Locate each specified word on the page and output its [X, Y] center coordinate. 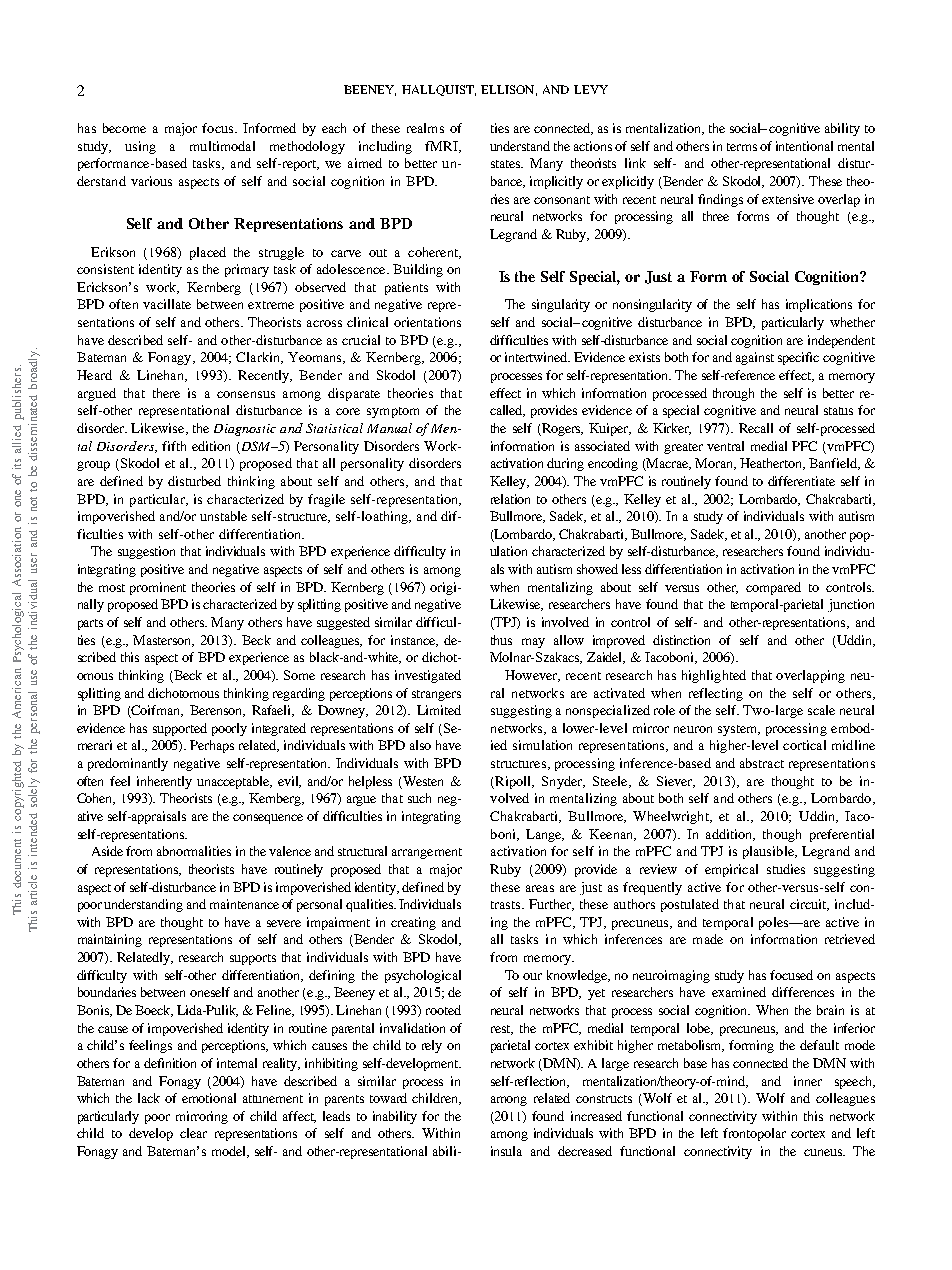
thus [501, 640]
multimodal [222, 146]
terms [742, 147]
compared [773, 588]
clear [193, 1133]
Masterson [163, 641]
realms [425, 128]
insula [506, 1151]
